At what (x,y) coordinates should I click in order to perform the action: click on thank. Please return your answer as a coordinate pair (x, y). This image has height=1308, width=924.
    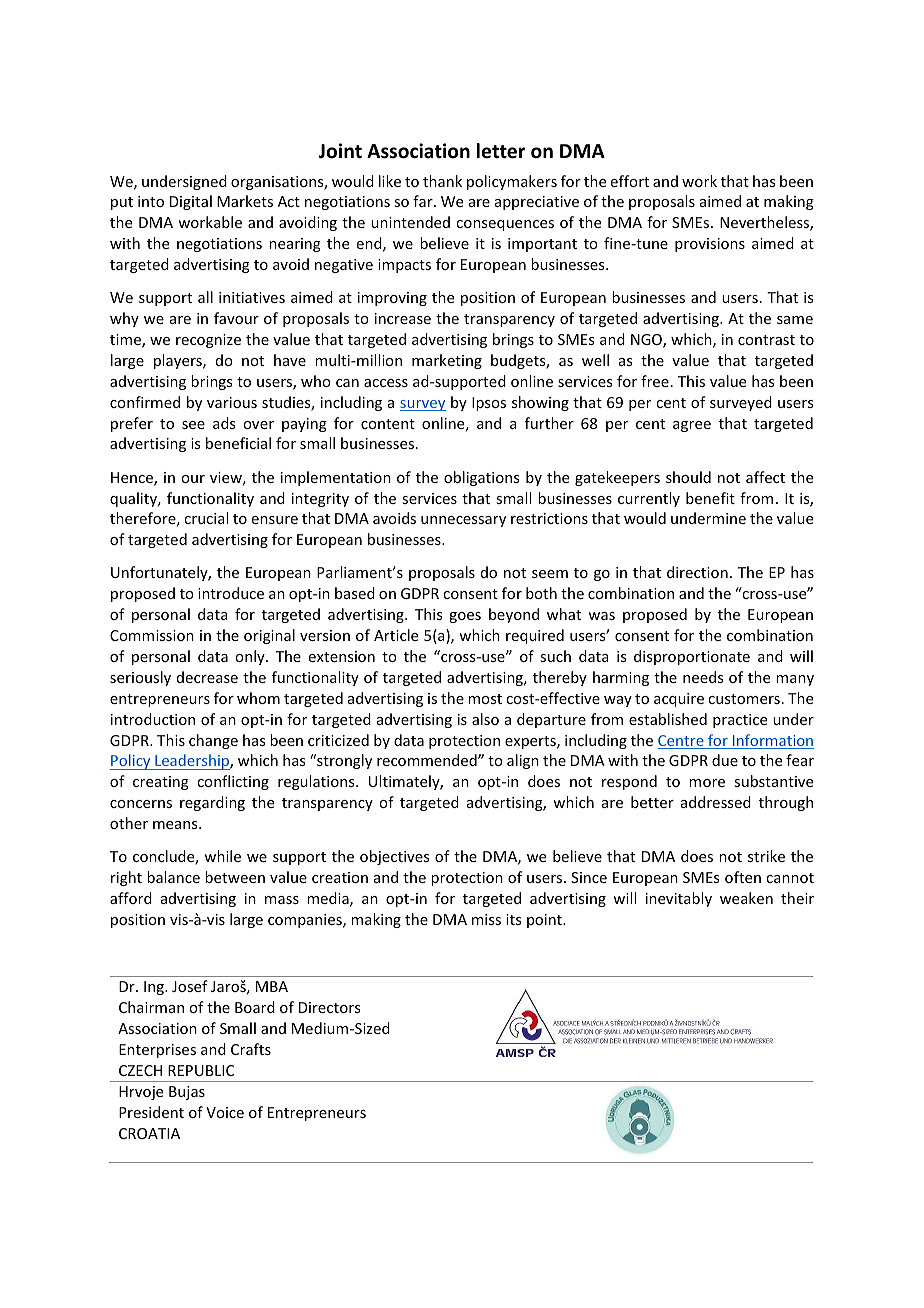
    Looking at the image, I should click on (442, 181).
